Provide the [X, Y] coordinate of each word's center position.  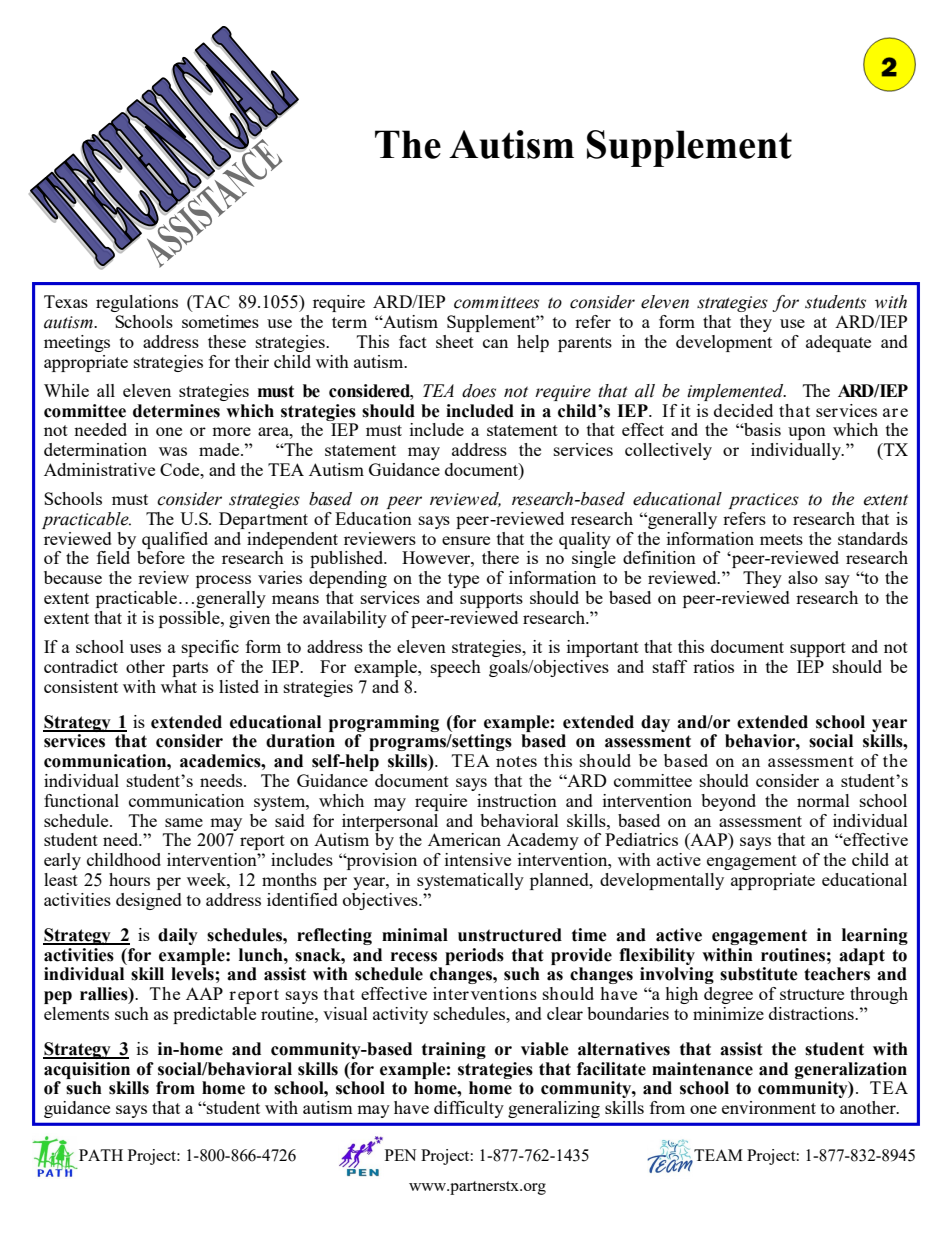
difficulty [469, 1109]
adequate [838, 343]
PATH [101, 1155]
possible [190, 619]
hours [129, 879]
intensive [478, 859]
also [803, 577]
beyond [728, 802]
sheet [455, 341]
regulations [137, 303]
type [463, 580]
